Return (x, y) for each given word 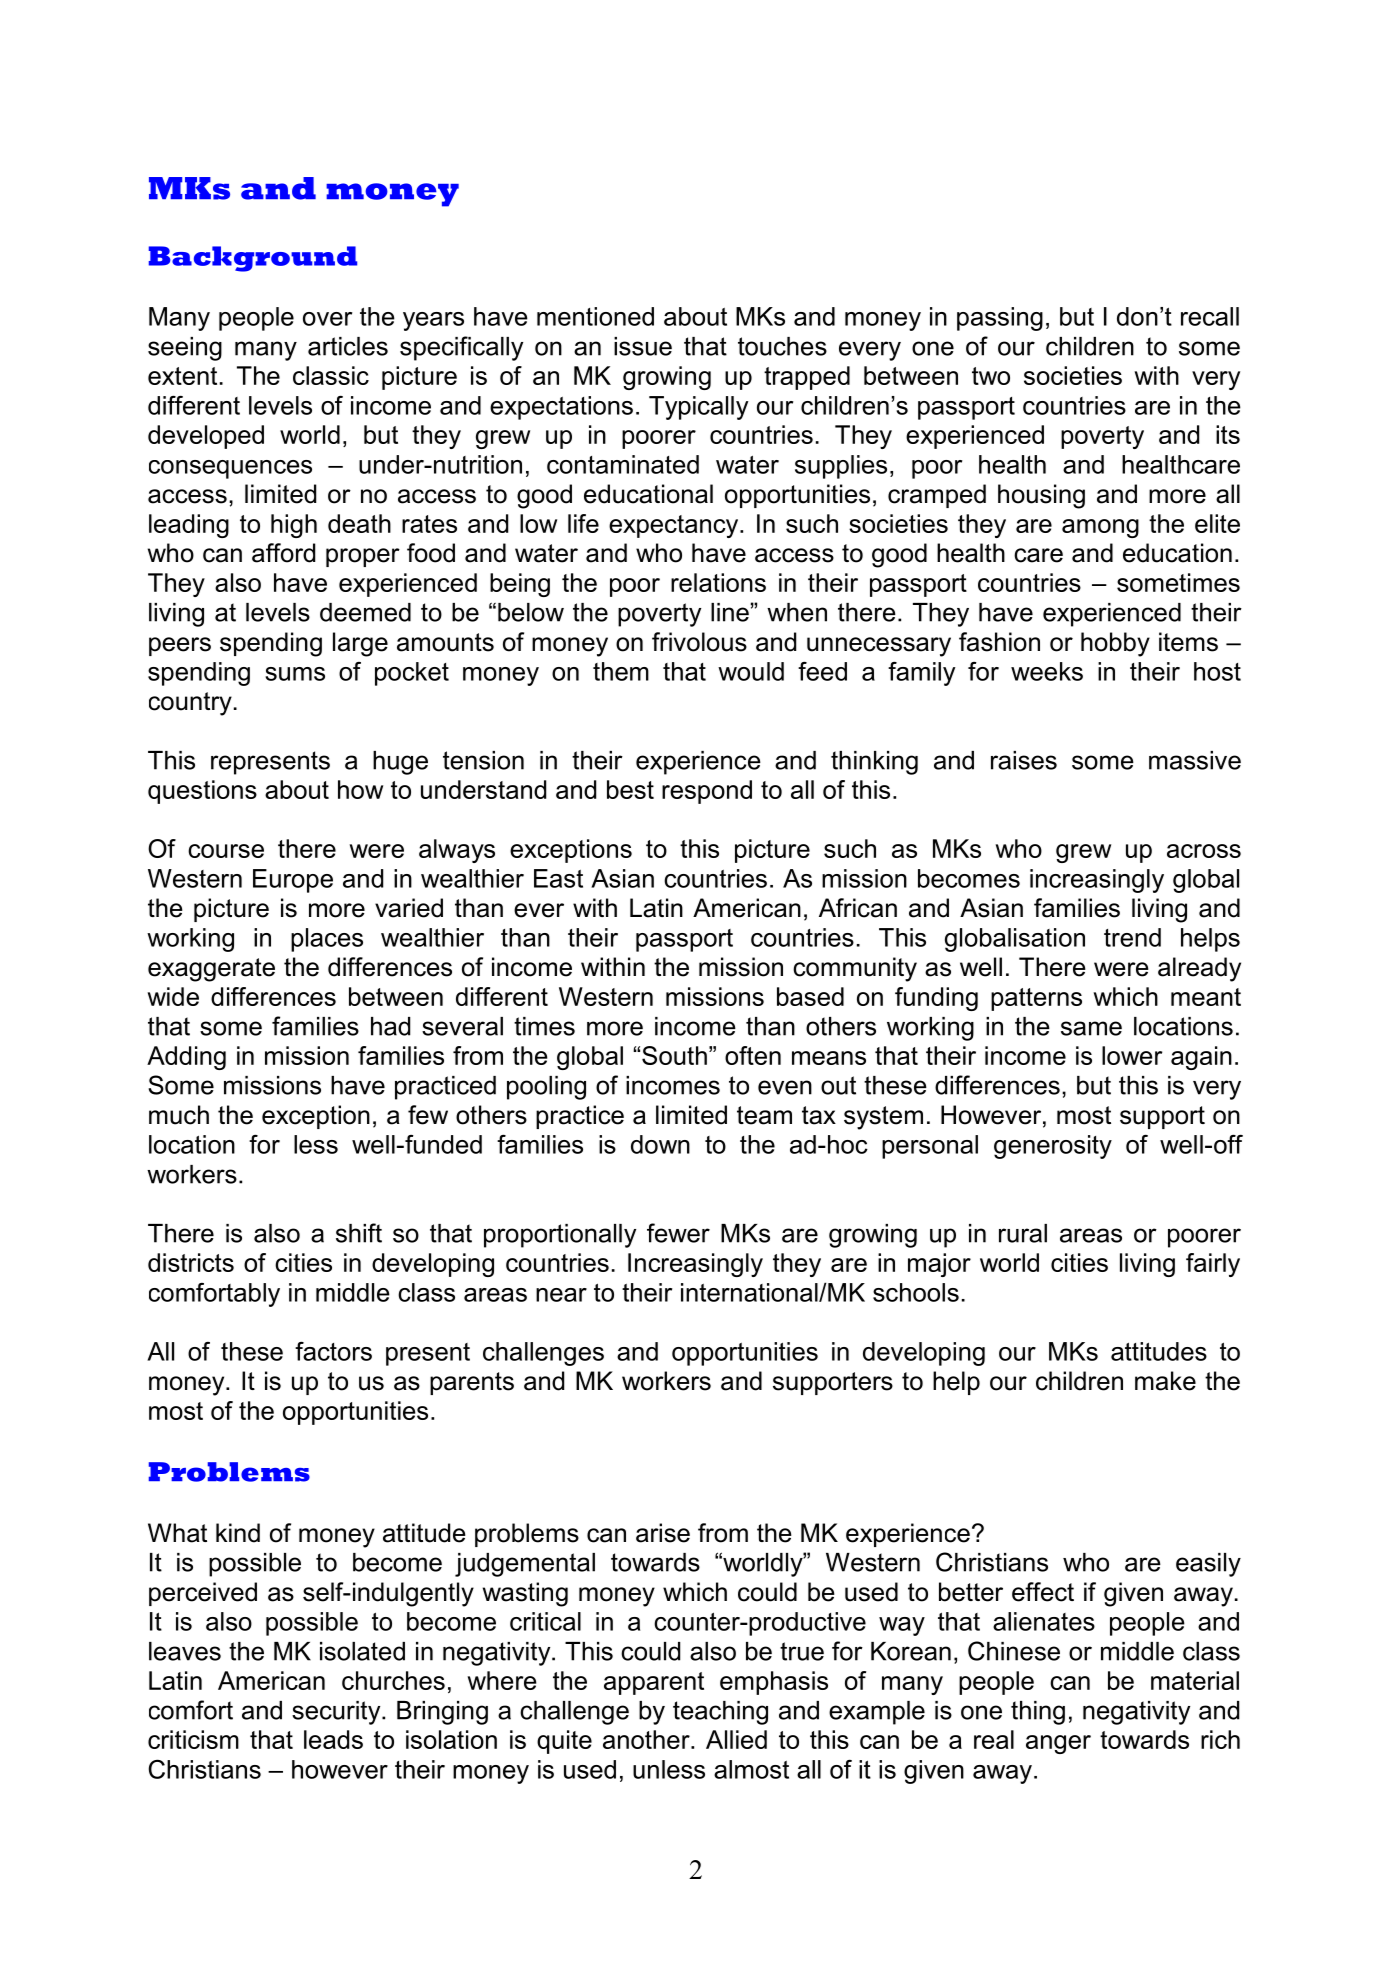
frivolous (699, 642)
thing (1038, 1713)
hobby (1115, 644)
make (1165, 1381)
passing (1000, 319)
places (327, 940)
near (561, 1295)
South (674, 1055)
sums (295, 674)
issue (643, 346)
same (1091, 1028)
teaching (720, 1713)
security (337, 1713)
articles (348, 346)
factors (333, 1351)
